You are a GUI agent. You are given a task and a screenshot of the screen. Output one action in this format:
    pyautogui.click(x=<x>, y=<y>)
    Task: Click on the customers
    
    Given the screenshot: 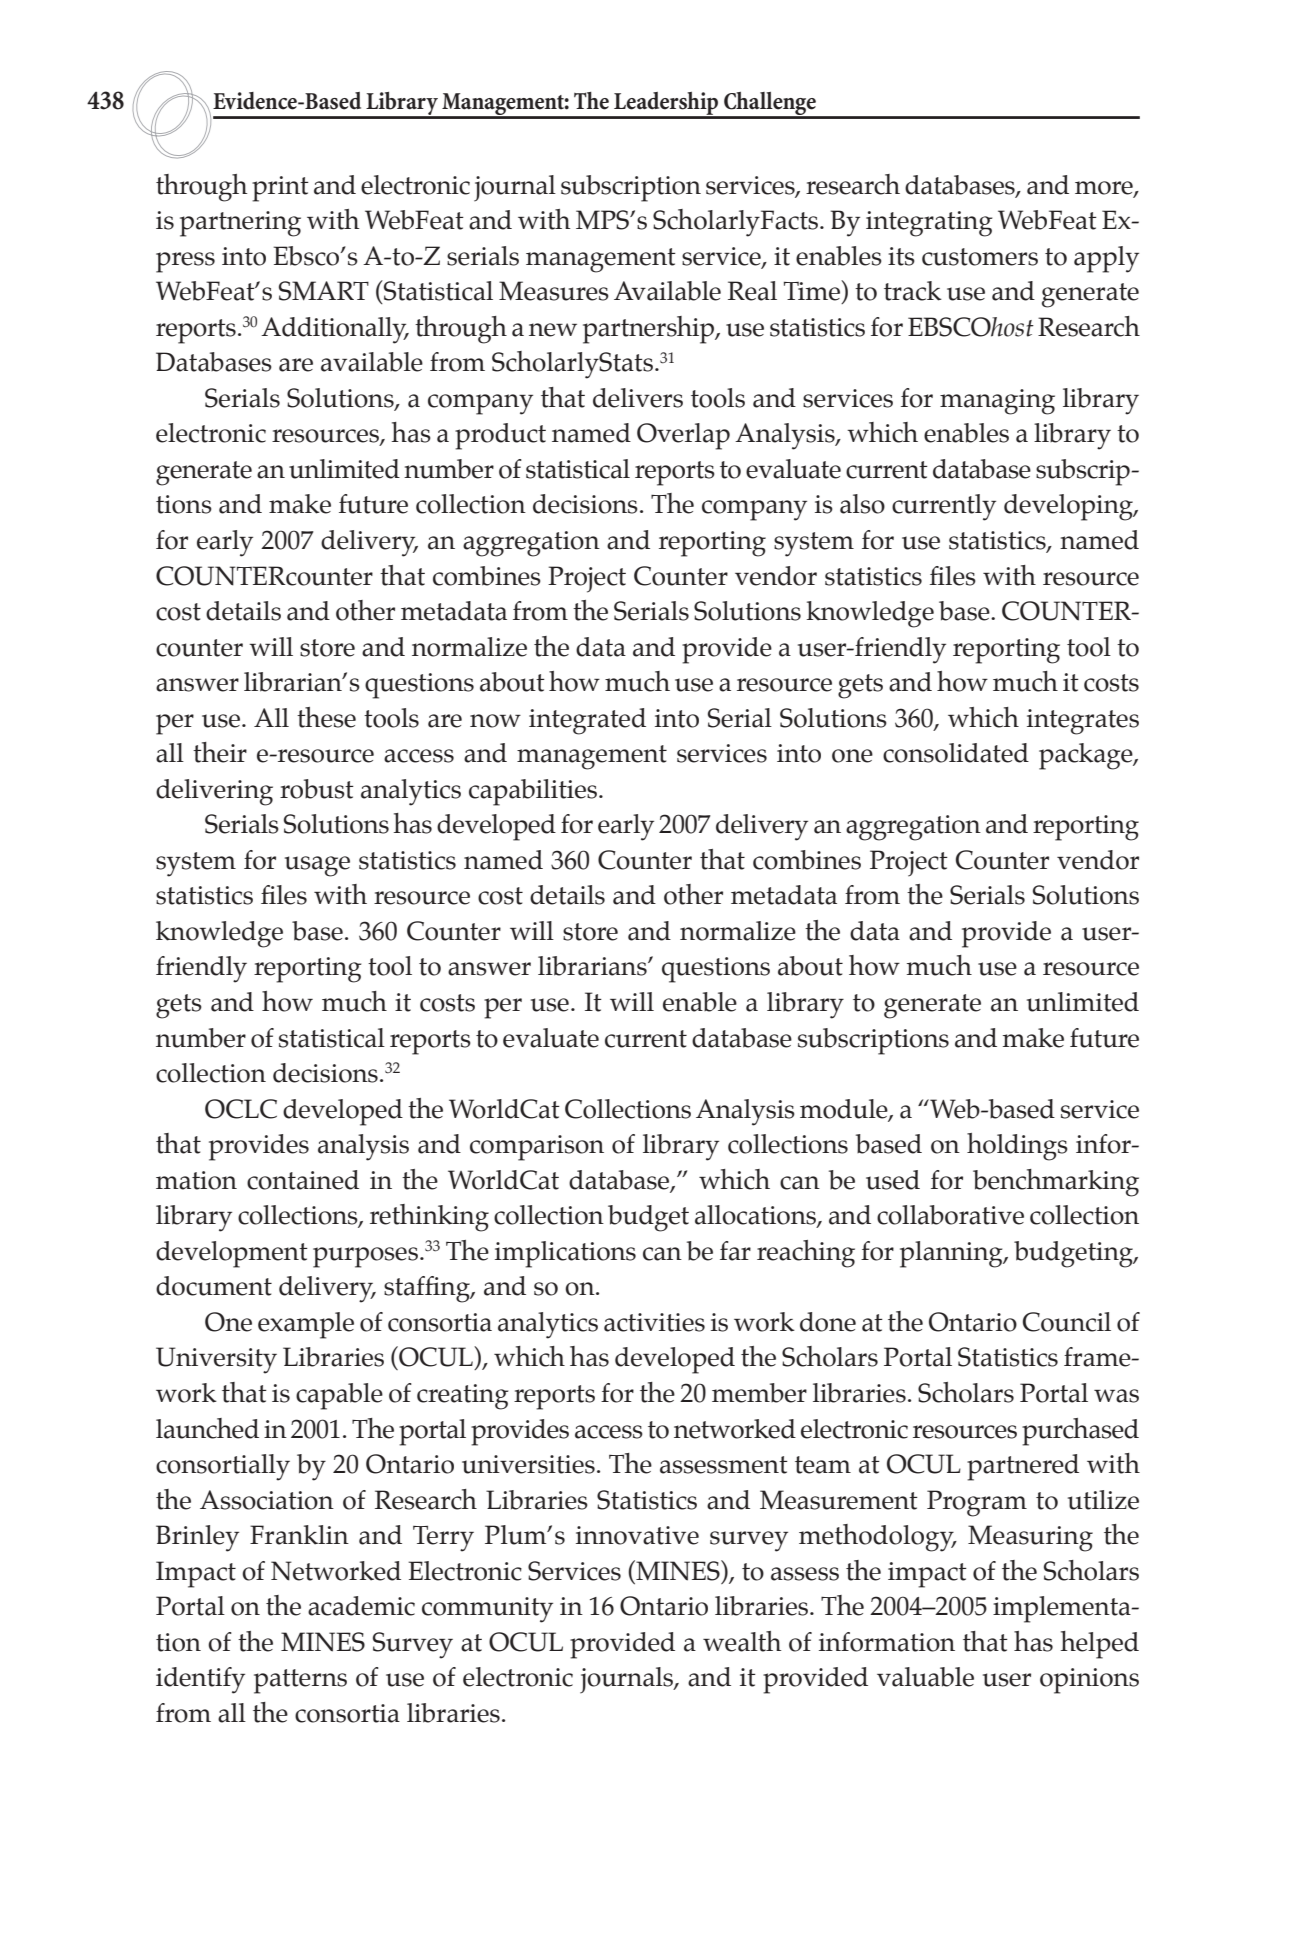 What is the action you would take?
    pyautogui.click(x=980, y=257)
